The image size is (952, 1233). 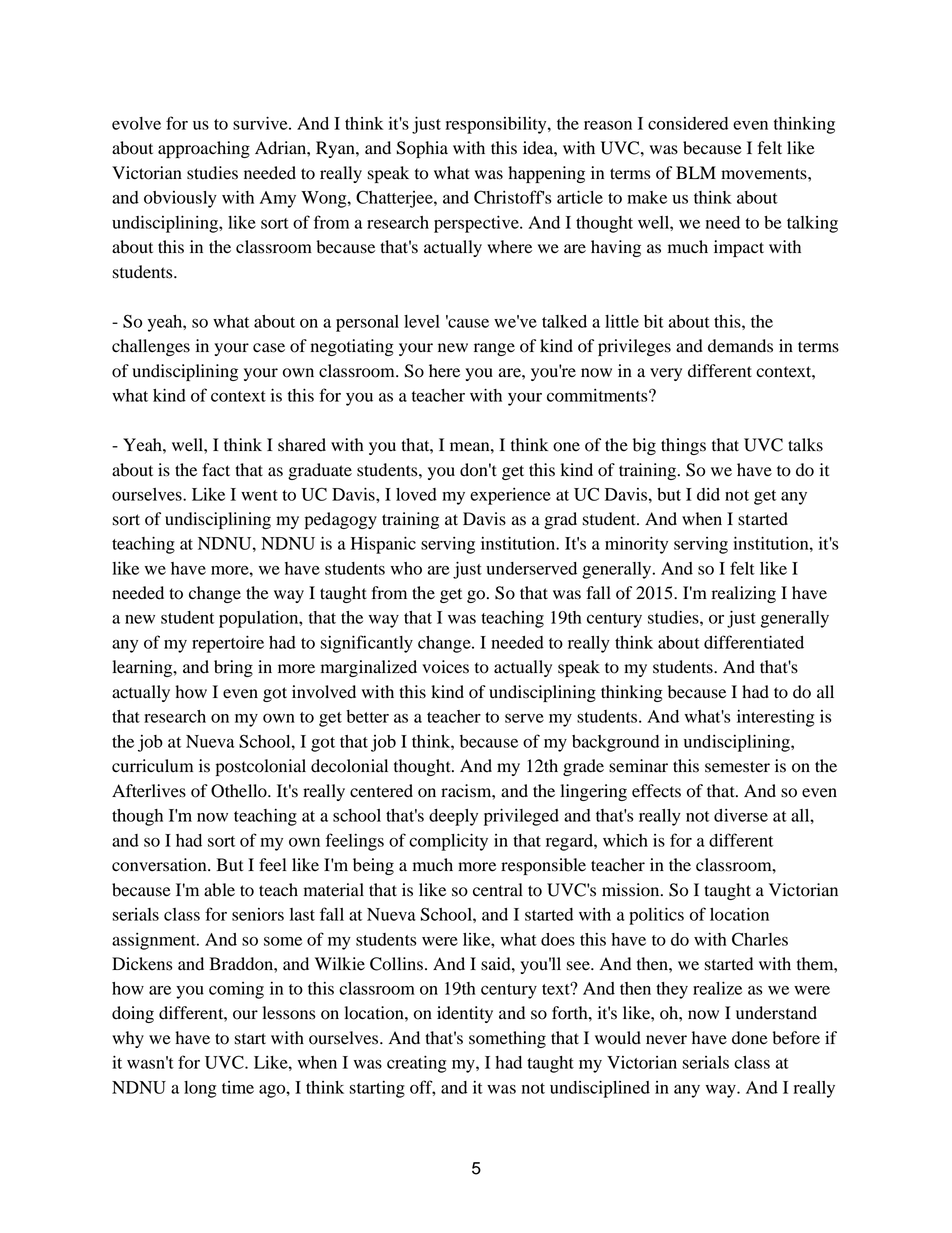 I want to click on range, so click(x=494, y=349).
